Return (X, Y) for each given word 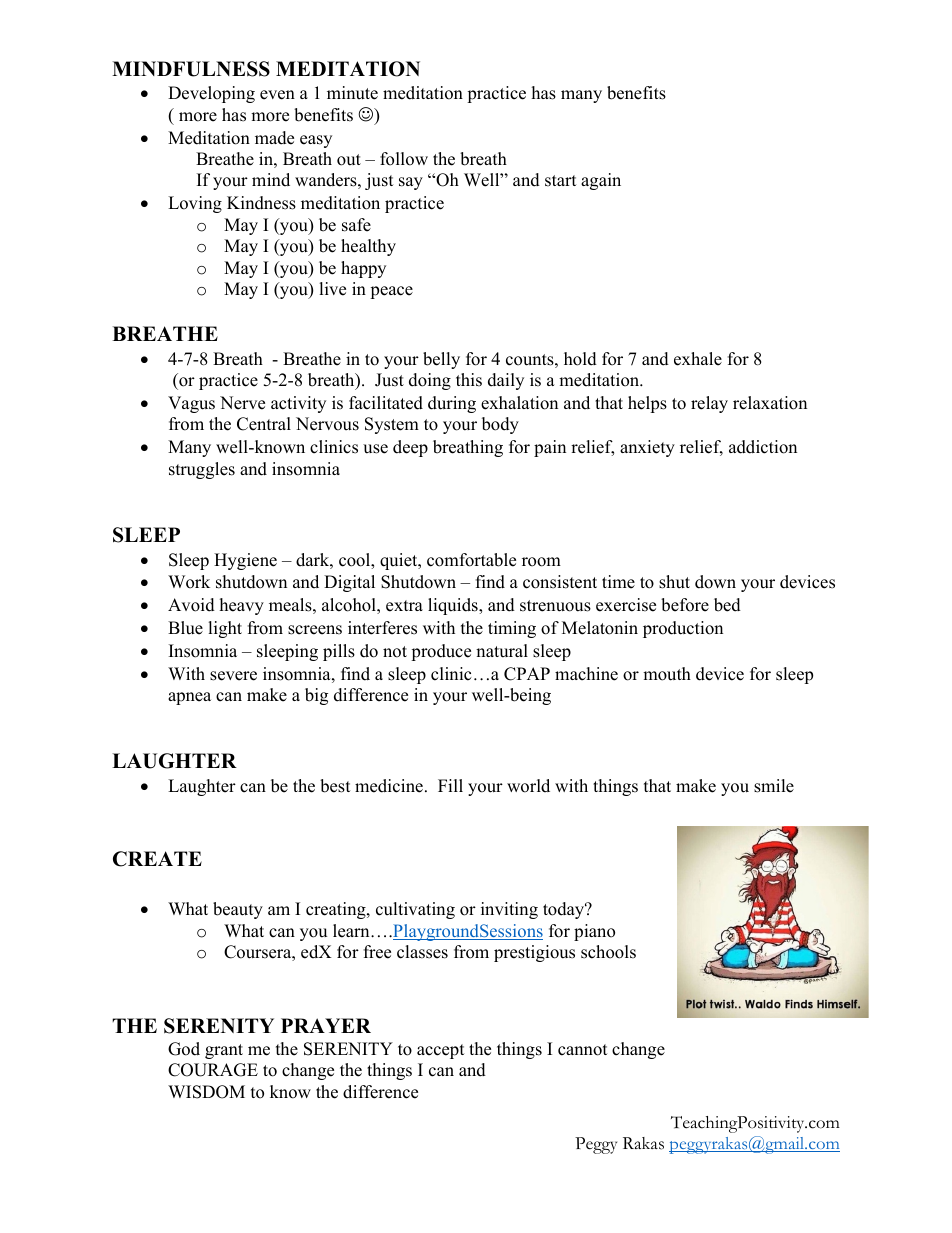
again (601, 181)
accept (441, 1051)
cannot (583, 1050)
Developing (211, 94)
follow (404, 159)
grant (224, 1051)
